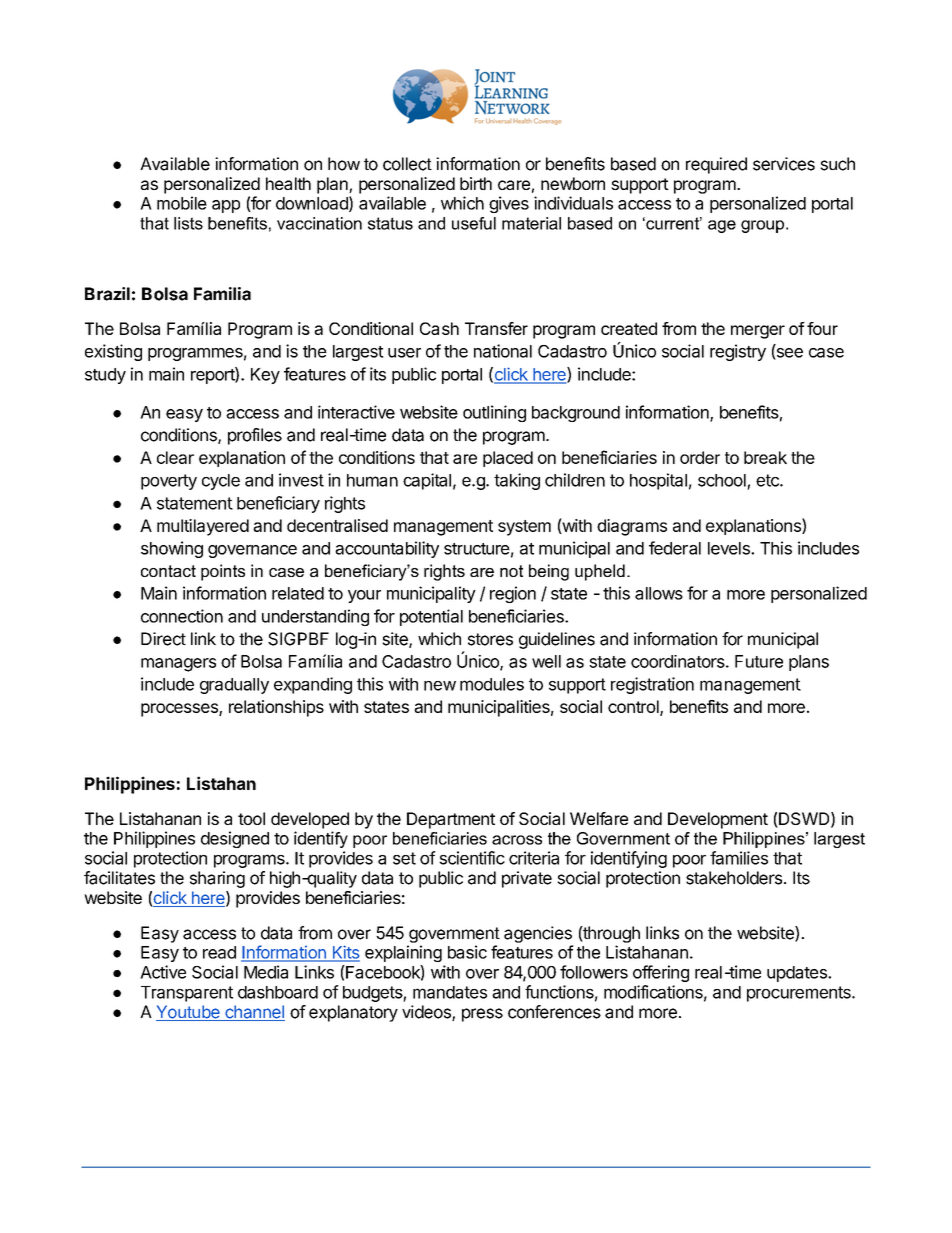  I want to click on mandates, so click(450, 992).
